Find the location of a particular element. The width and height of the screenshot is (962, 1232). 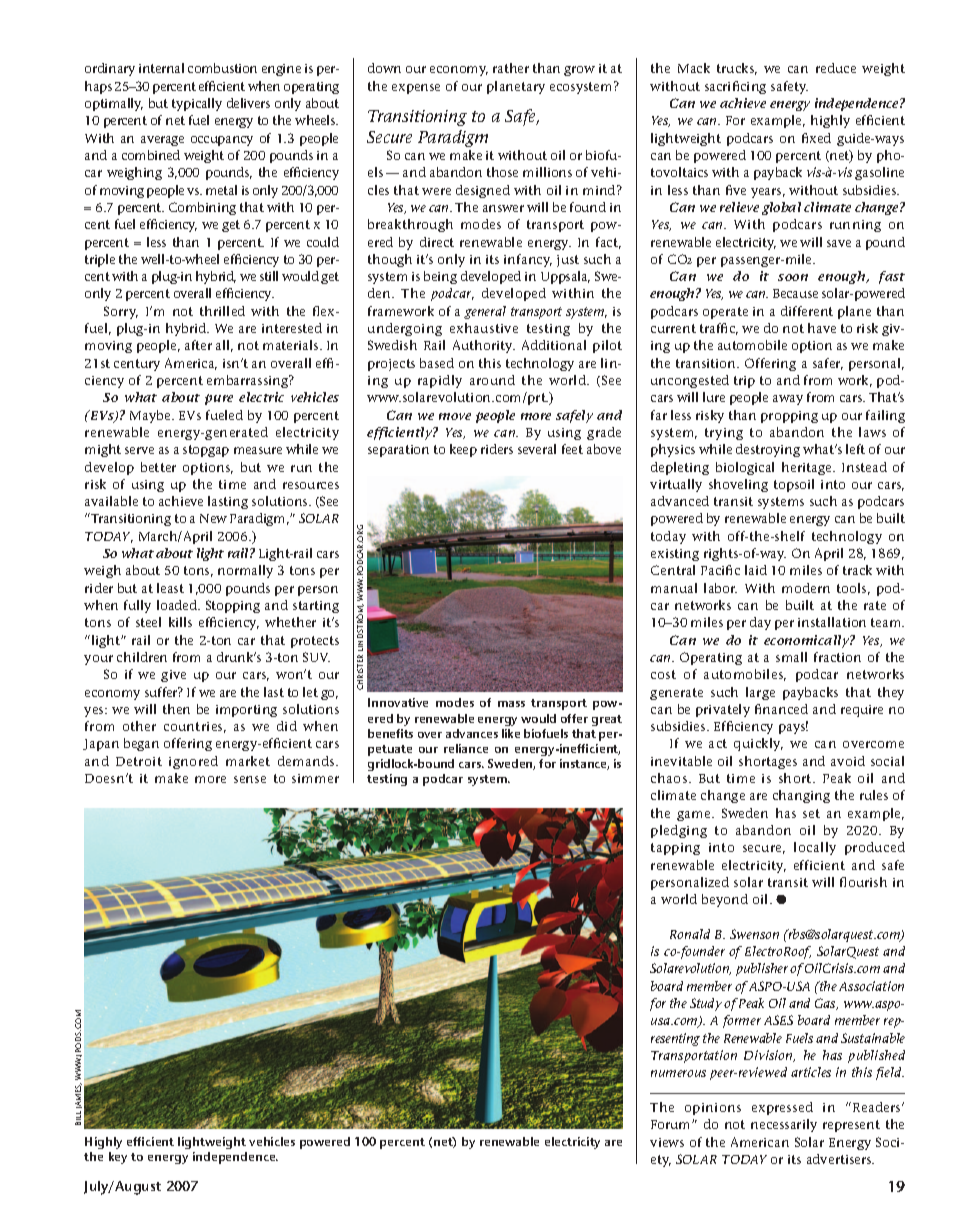

views is located at coordinates (667, 1142).
